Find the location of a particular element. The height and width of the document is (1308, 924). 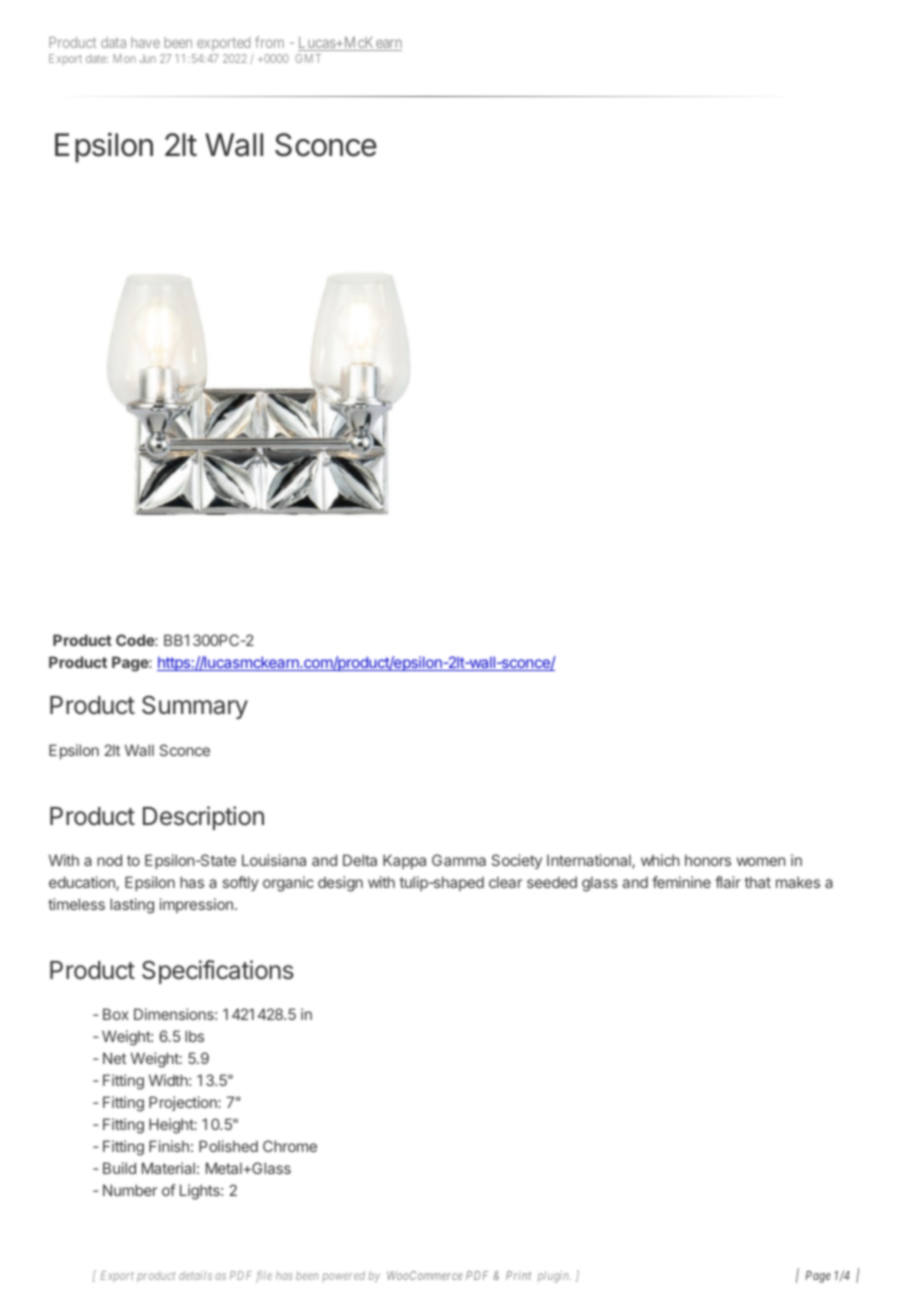

lasting is located at coordinates (132, 906).
